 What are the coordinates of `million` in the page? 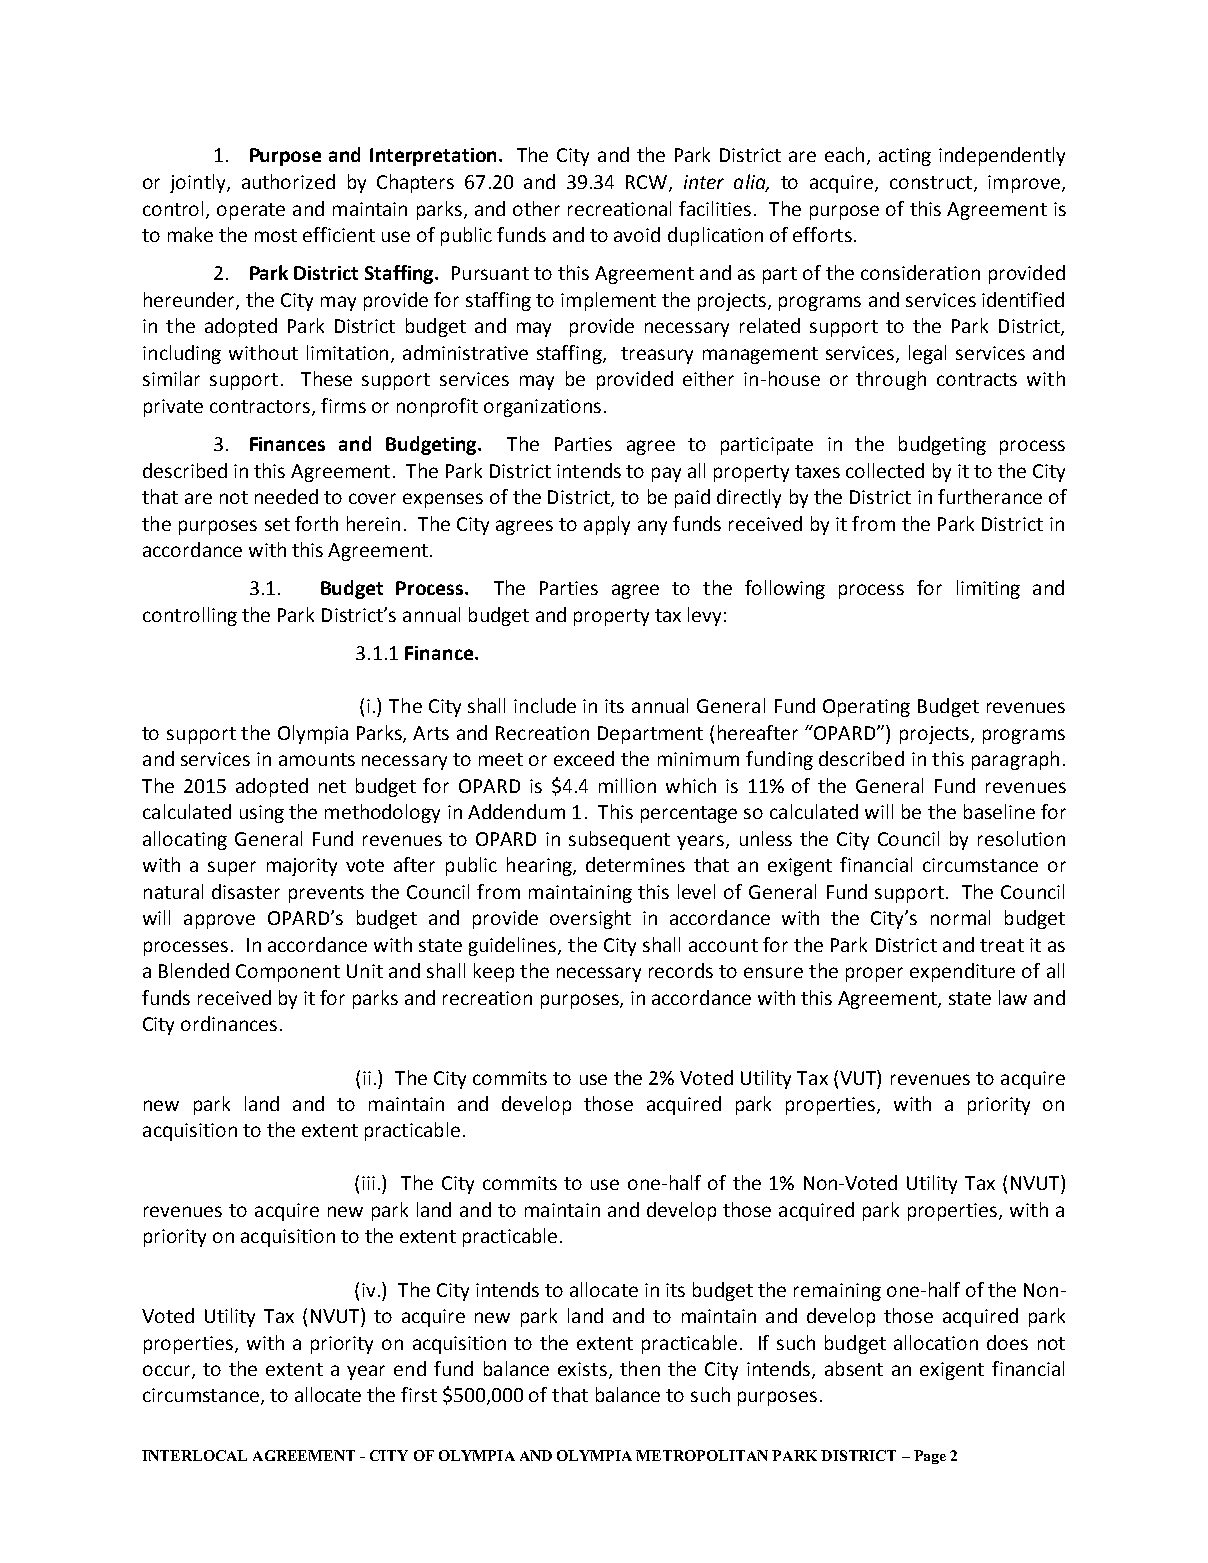 It's located at (627, 785).
